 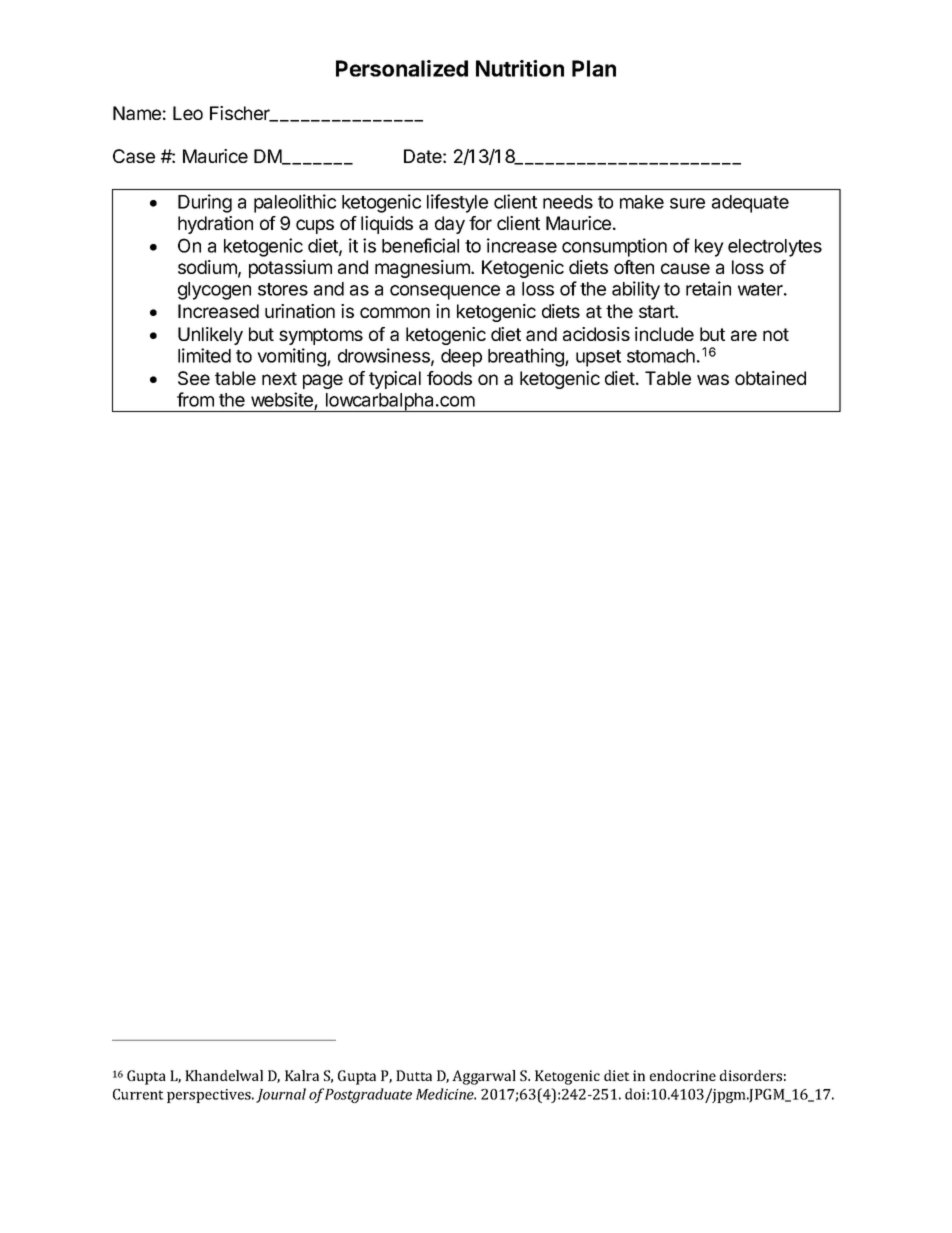 I want to click on from, so click(x=195, y=399).
